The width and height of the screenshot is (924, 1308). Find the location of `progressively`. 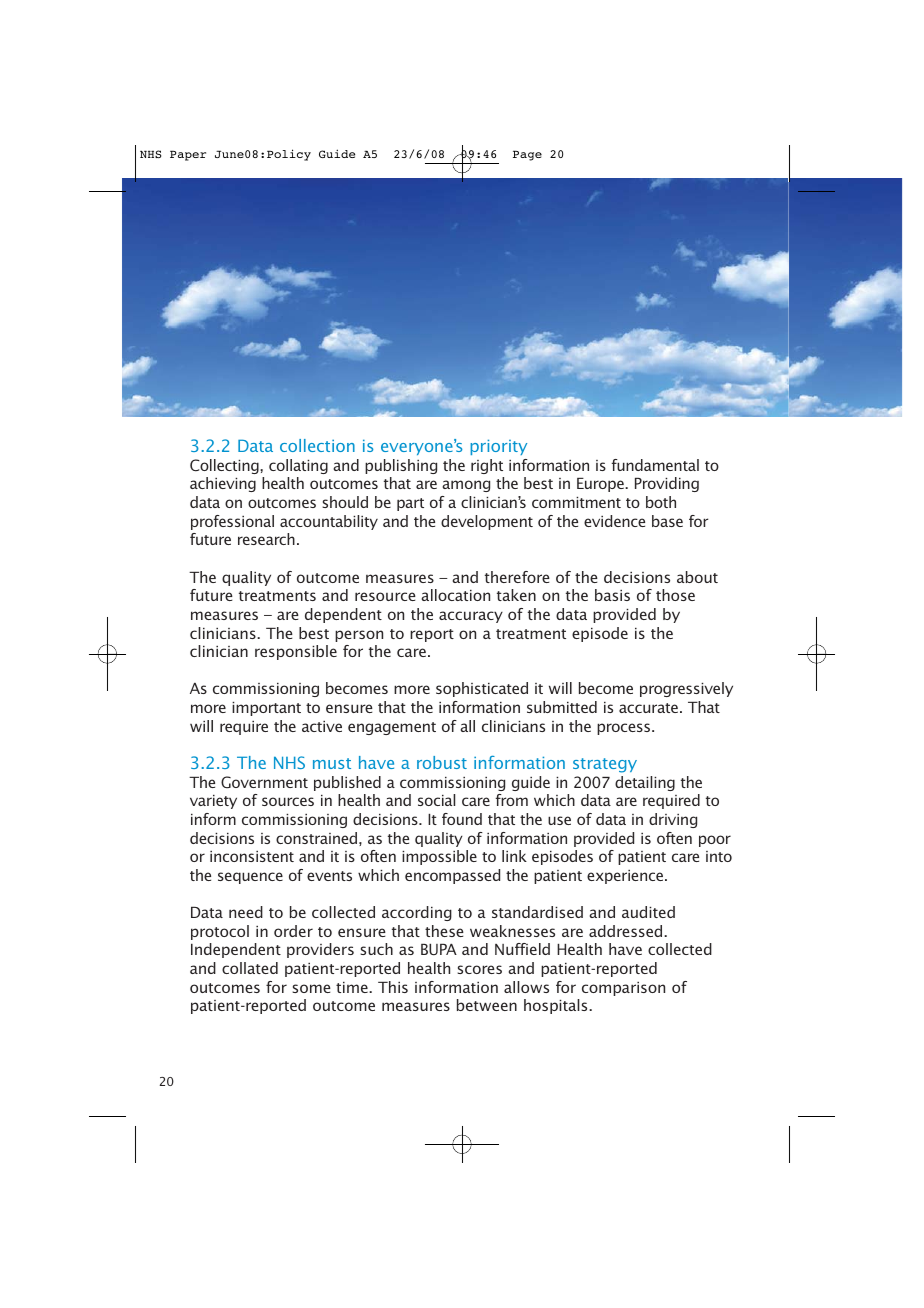

progressively is located at coordinates (686, 689).
